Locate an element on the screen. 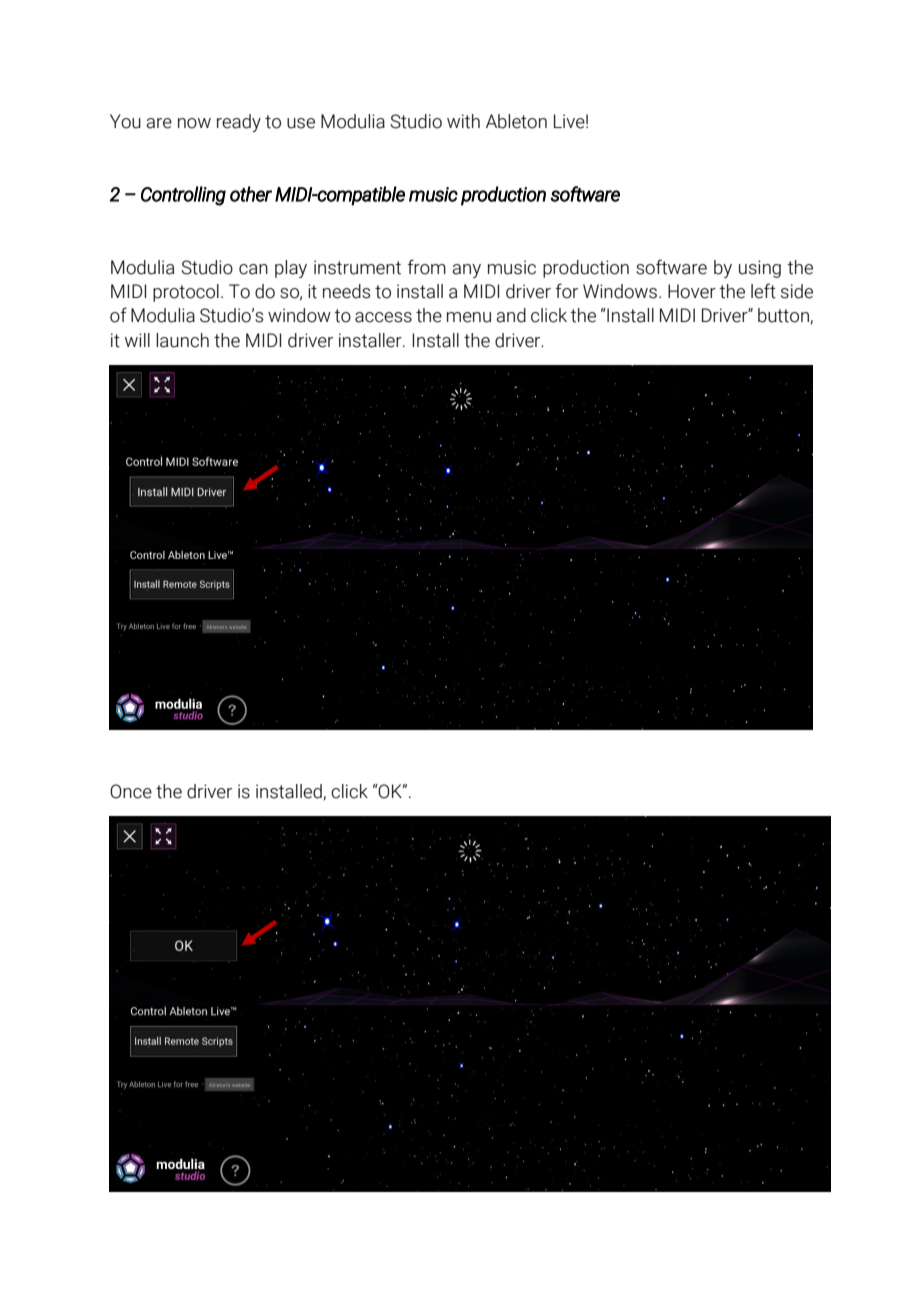 This screenshot has width=924, height=1308. access is located at coordinates (383, 317).
